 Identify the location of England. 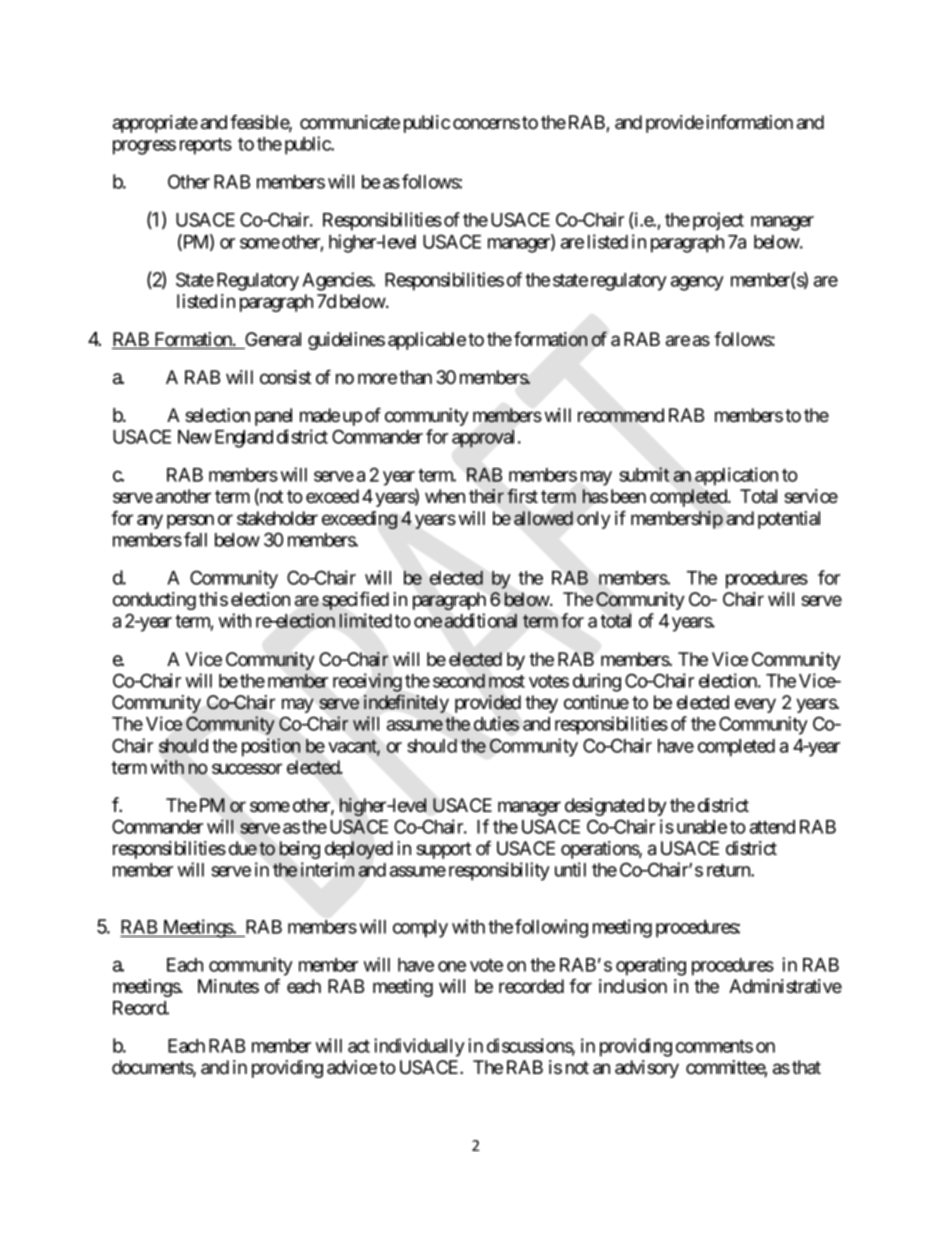
(244, 439).
